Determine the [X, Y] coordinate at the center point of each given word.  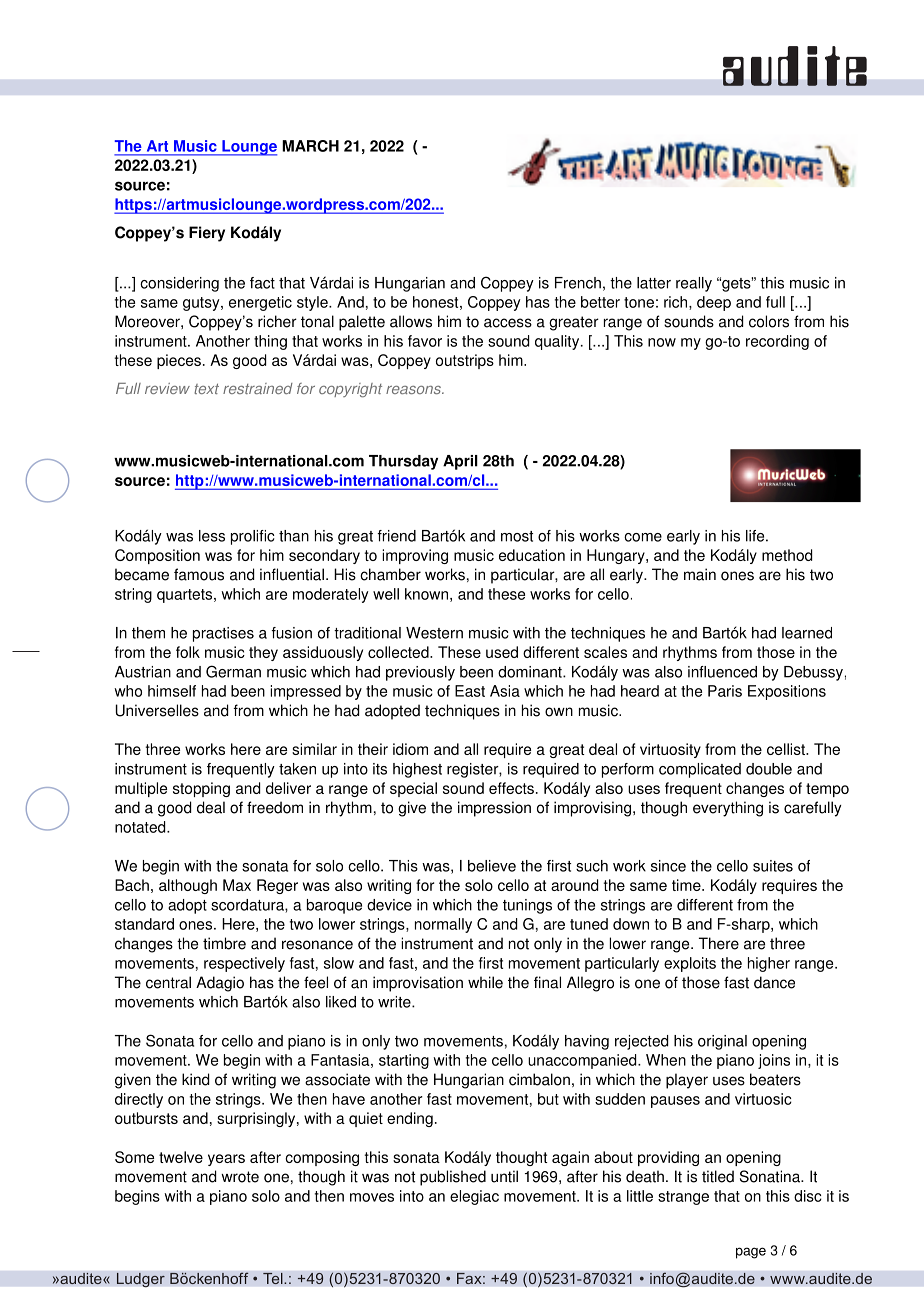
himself [172, 691]
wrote [240, 1177]
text [206, 388]
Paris [725, 691]
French [578, 283]
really [694, 284]
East [470, 691]
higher [769, 964]
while [485, 982]
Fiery [207, 234]
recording [777, 342]
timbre [224, 943]
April [460, 462]
